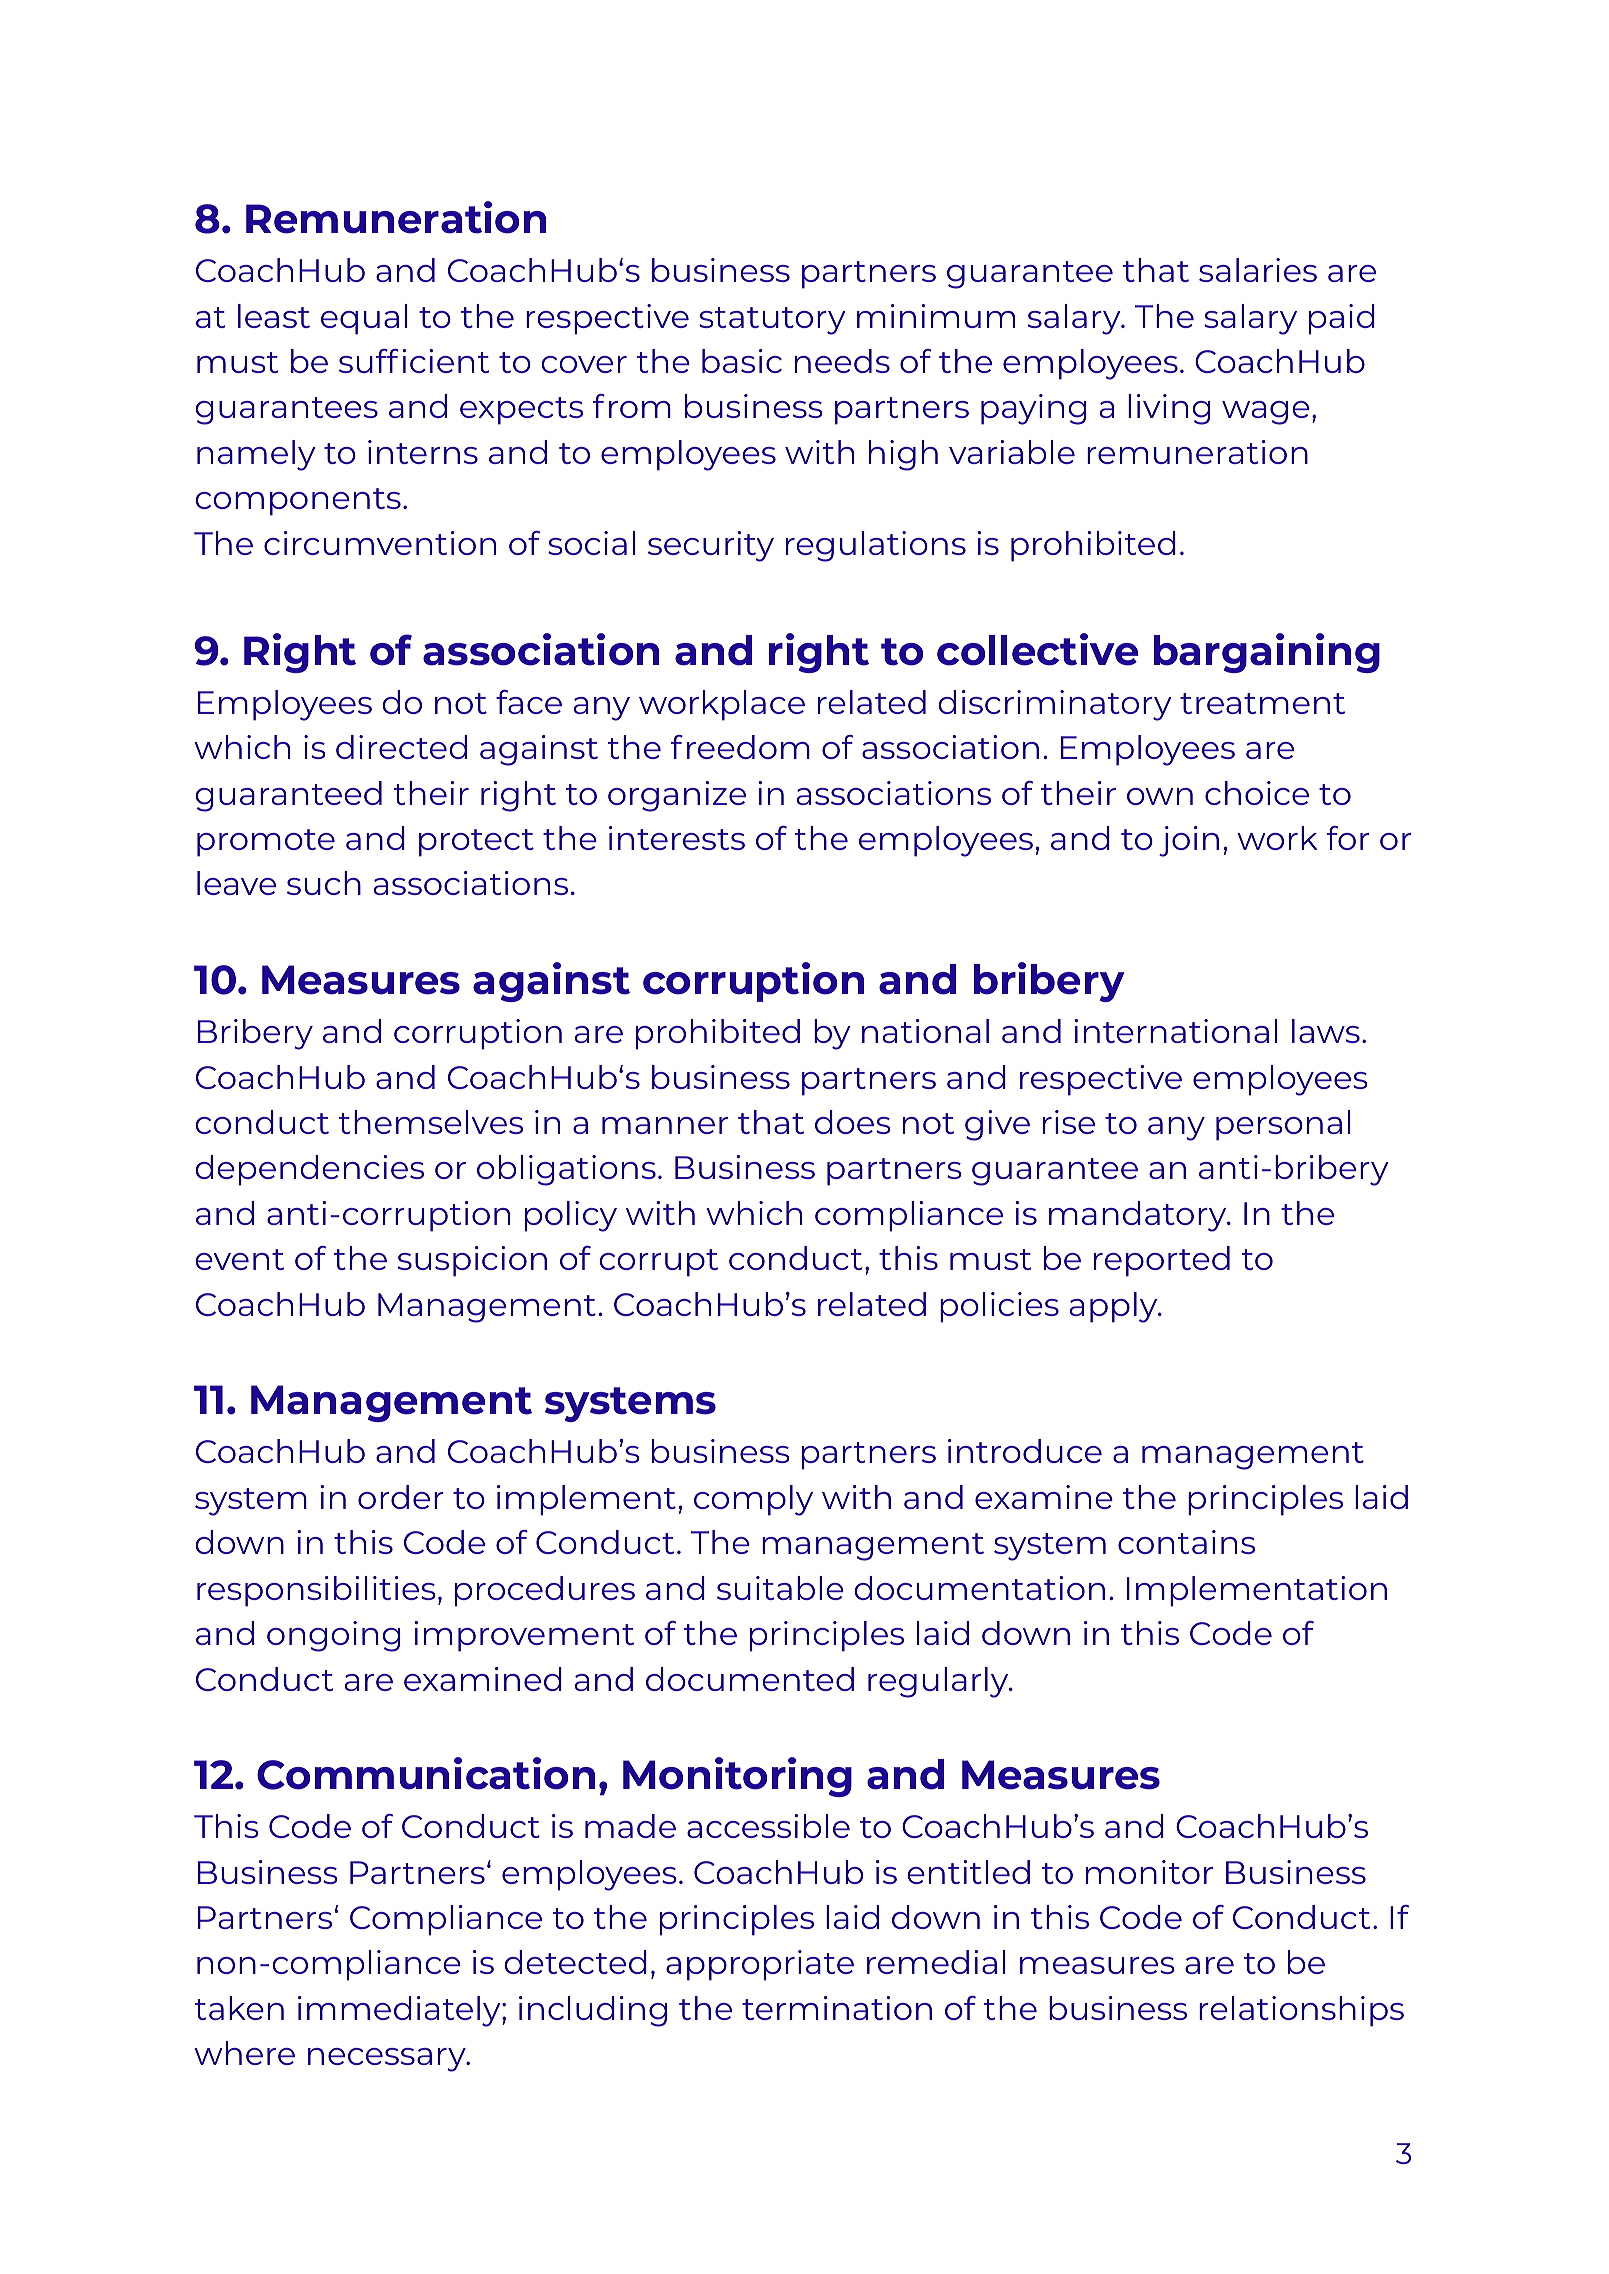 Image resolution: width=1609 pixels, height=2274 pixels. What do you see at coordinates (853, 1122) in the image?
I see `does` at bounding box center [853, 1122].
